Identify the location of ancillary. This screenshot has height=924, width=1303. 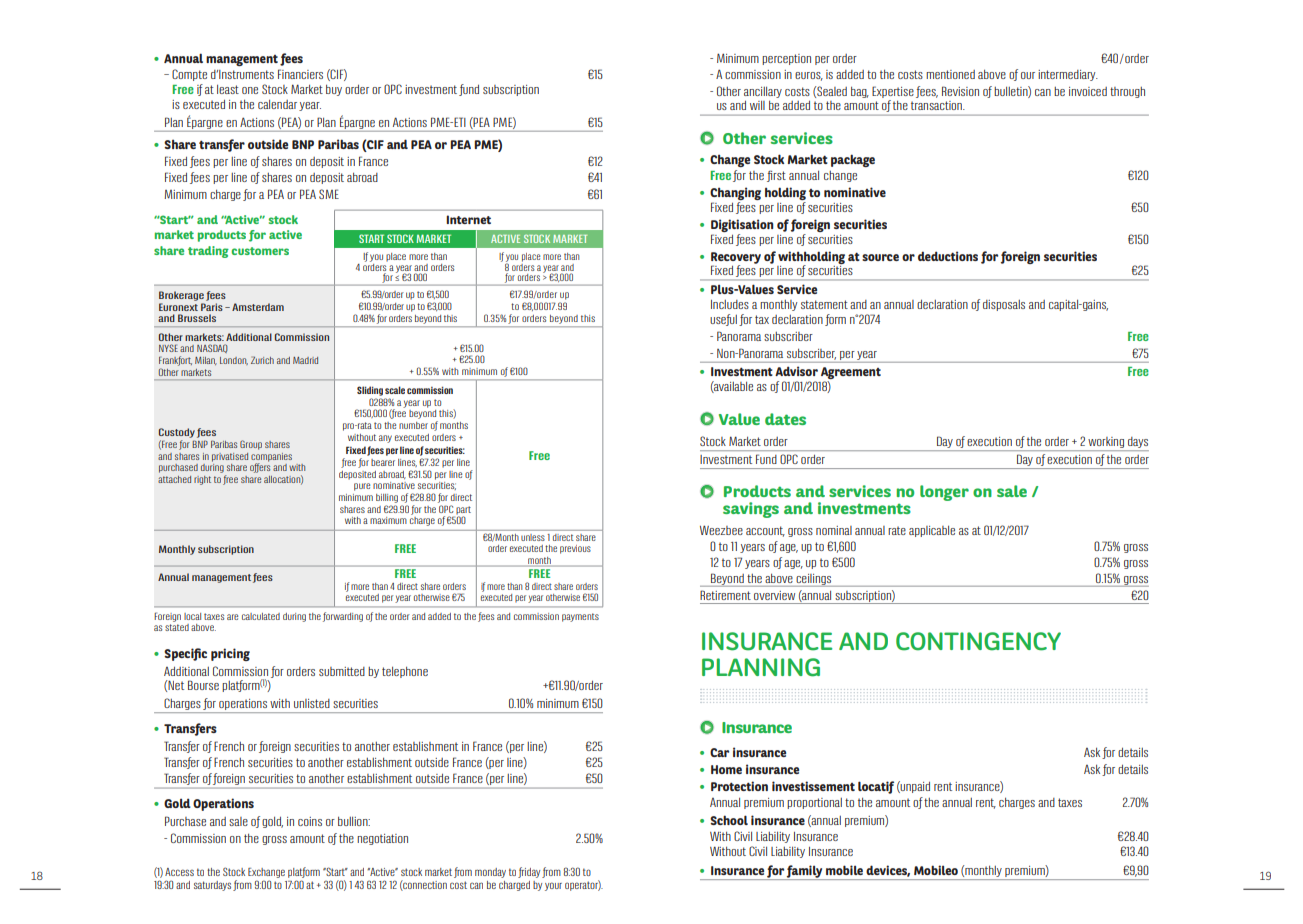
(763, 92).
